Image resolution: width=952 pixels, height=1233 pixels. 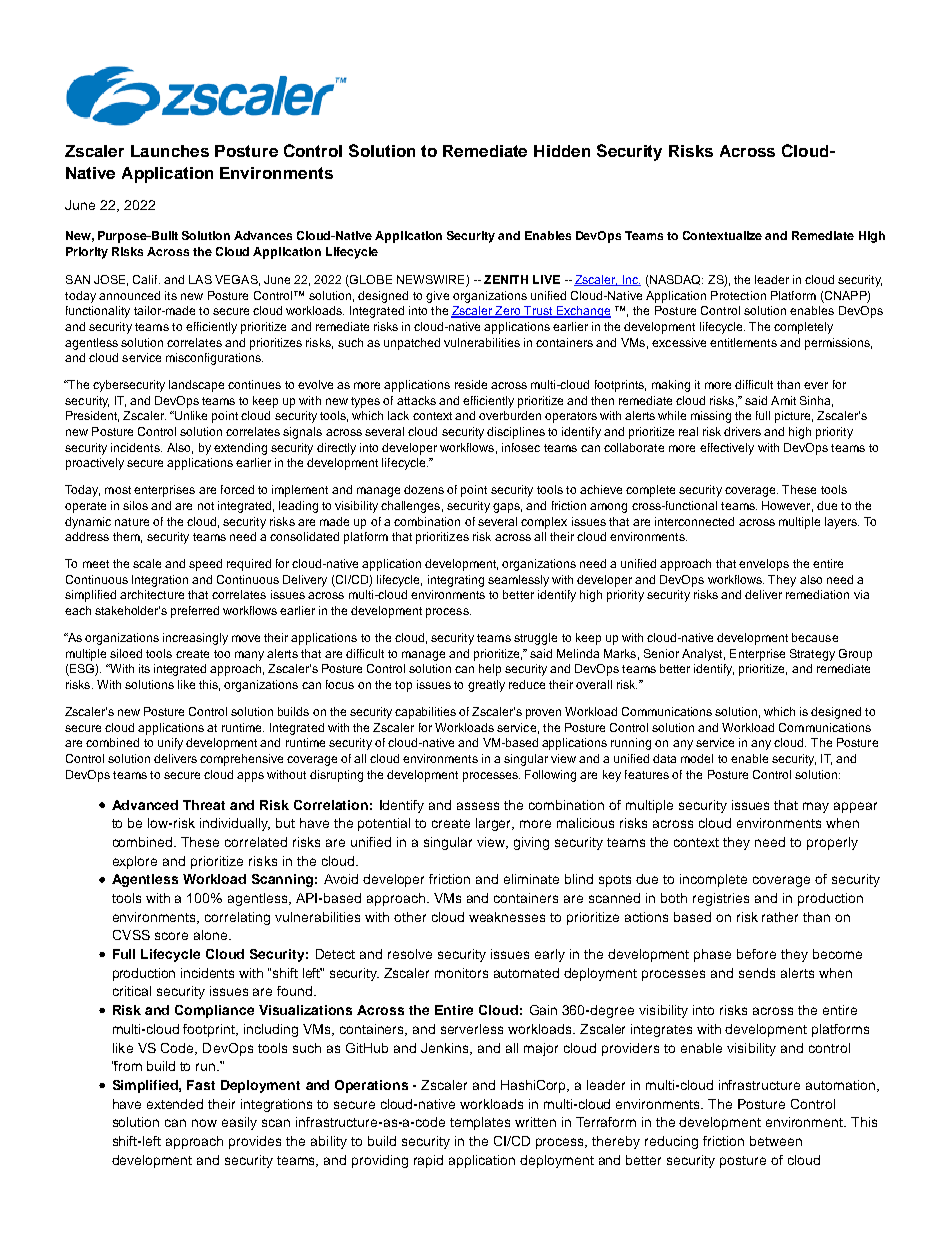 I want to click on Hidden, so click(x=562, y=151).
